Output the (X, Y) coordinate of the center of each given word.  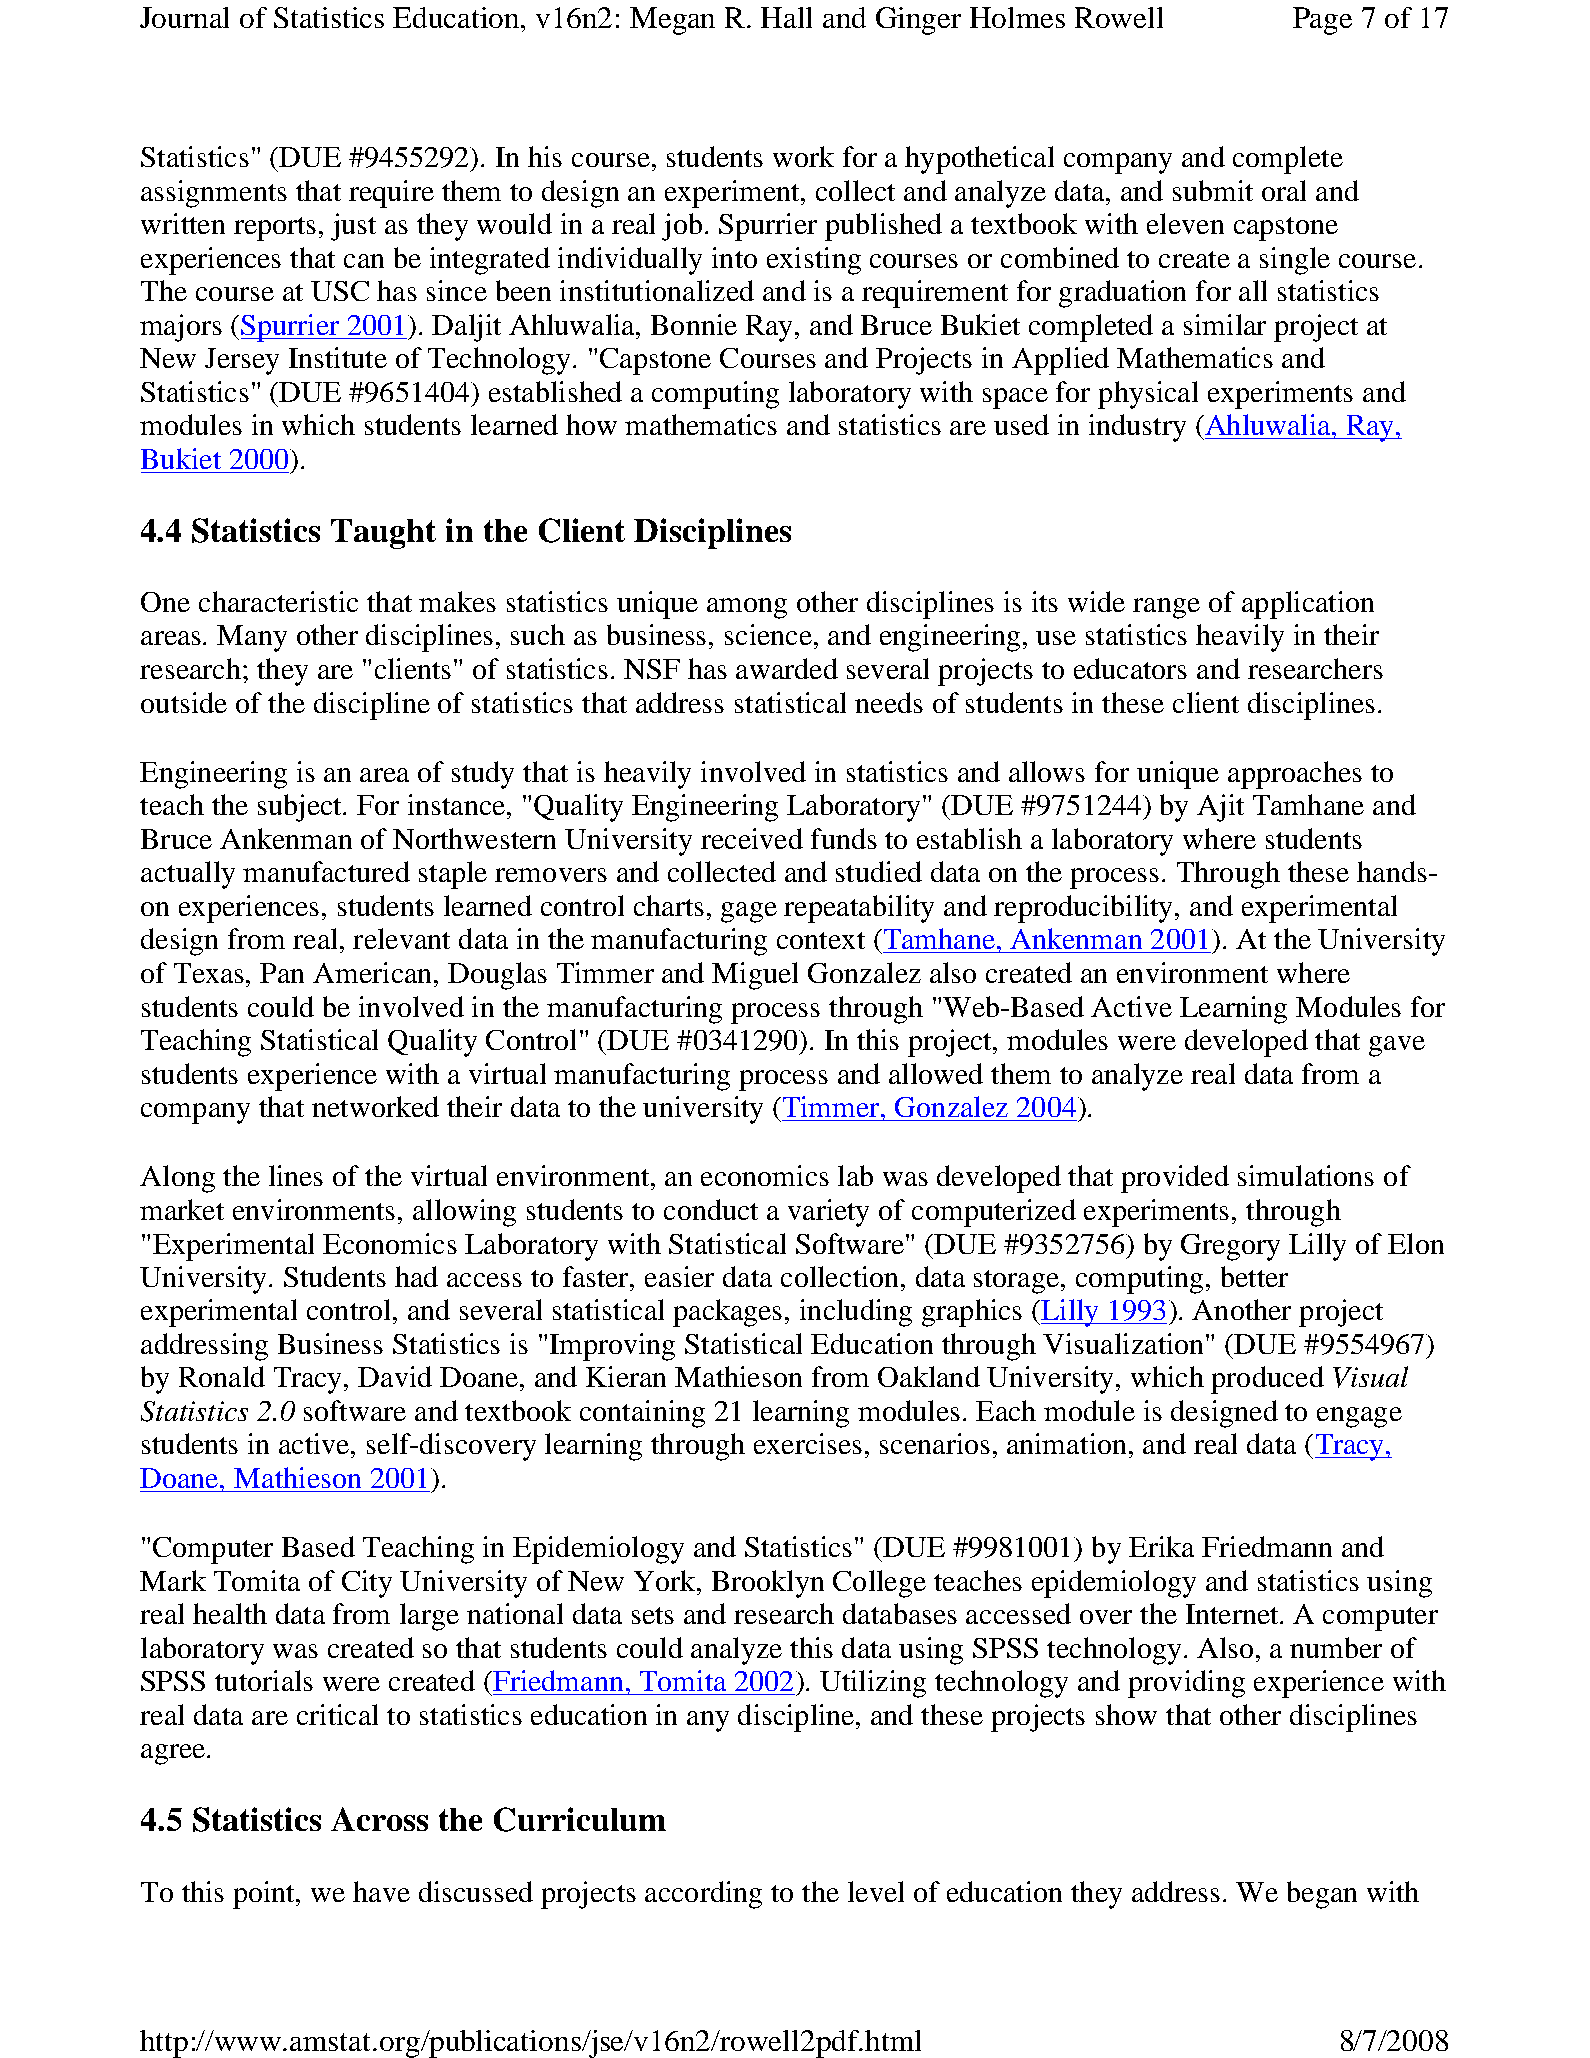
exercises (808, 1443)
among (747, 608)
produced (1267, 1380)
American (374, 972)
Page (1322, 21)
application (1308, 605)
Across (379, 1819)
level (876, 1891)
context (821, 940)
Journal (184, 17)
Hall (786, 17)
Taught (383, 534)
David (395, 1376)
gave (1397, 1046)
